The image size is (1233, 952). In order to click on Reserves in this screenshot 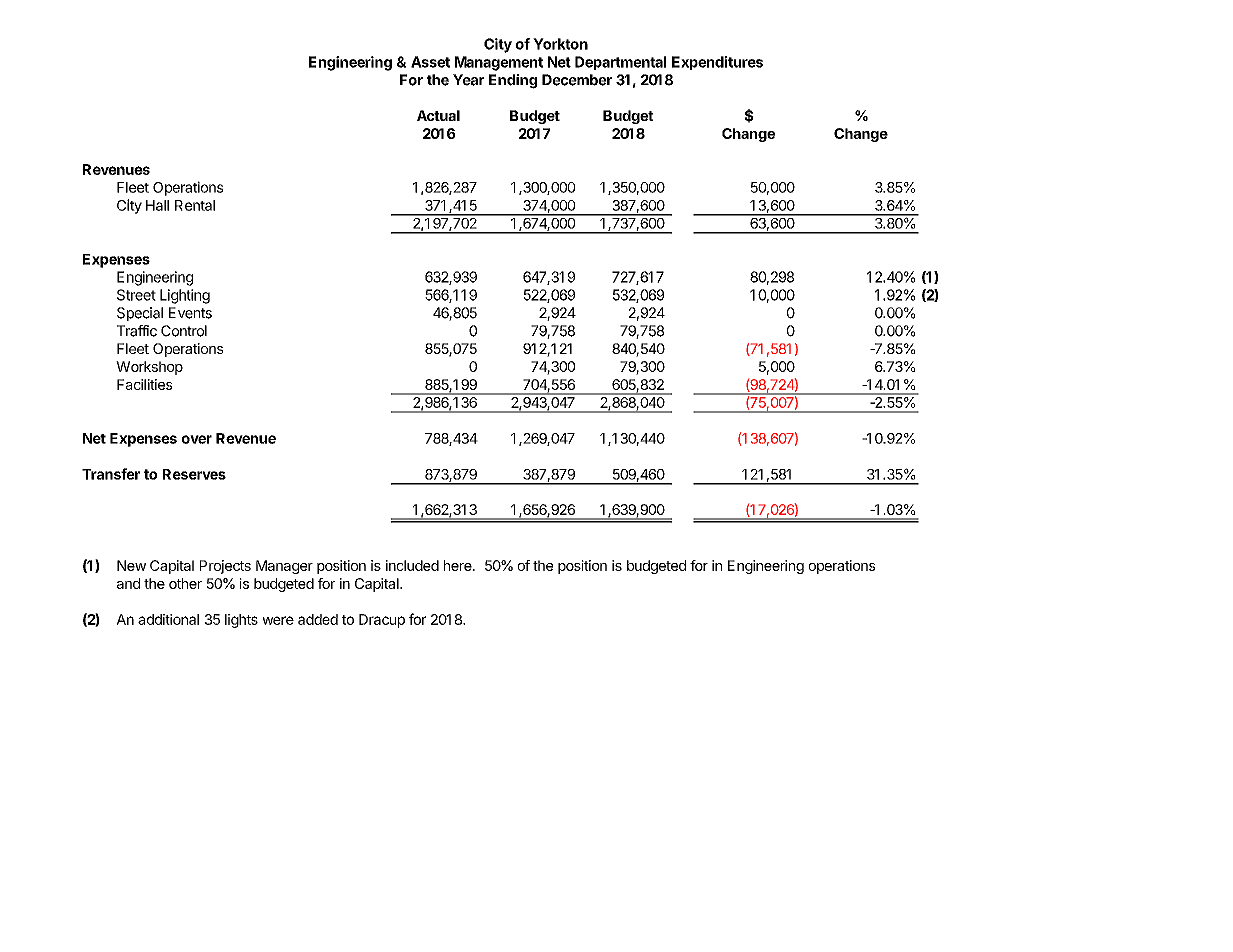, I will do `click(194, 474)`.
